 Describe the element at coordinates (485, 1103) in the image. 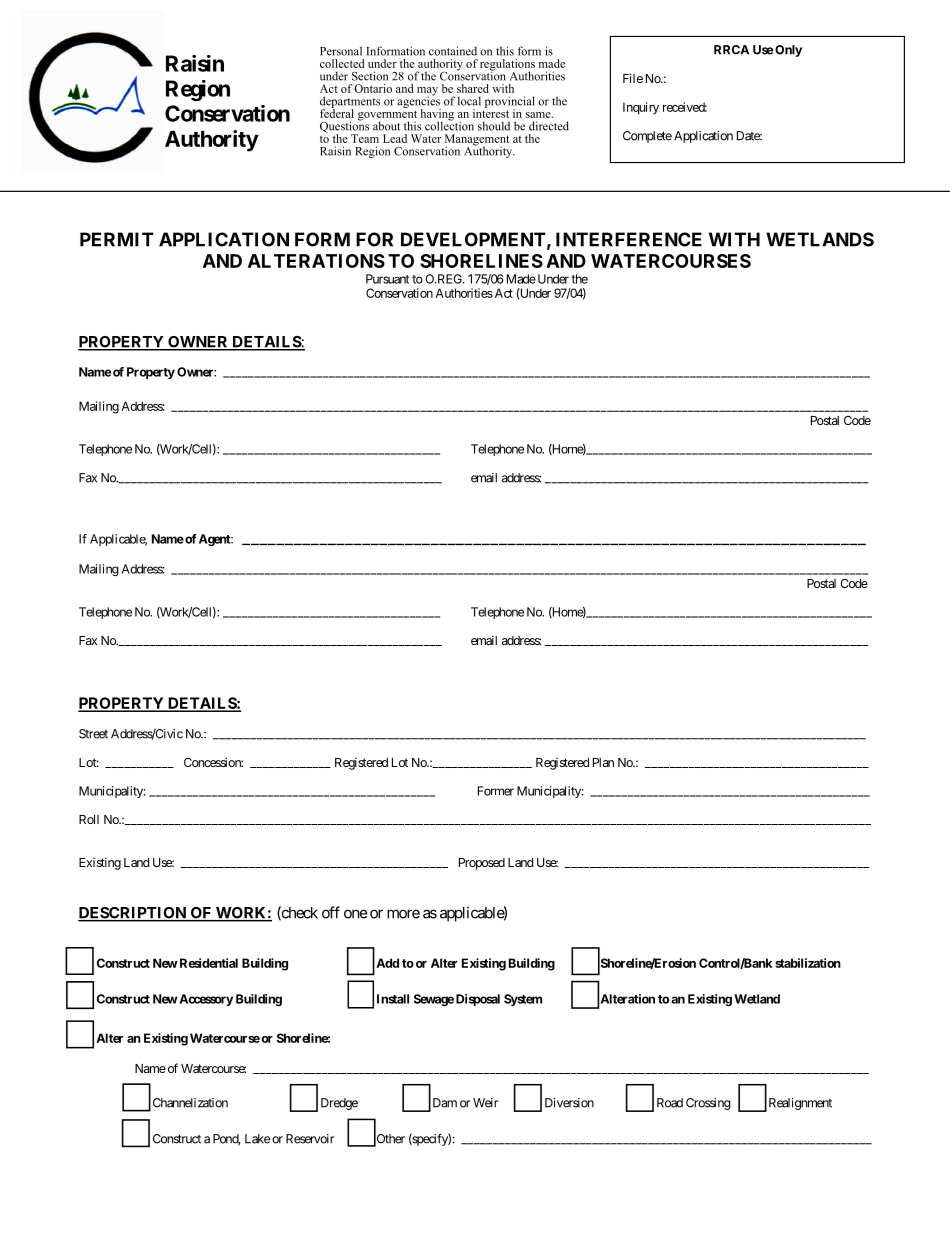

I see `Weir` at that location.
